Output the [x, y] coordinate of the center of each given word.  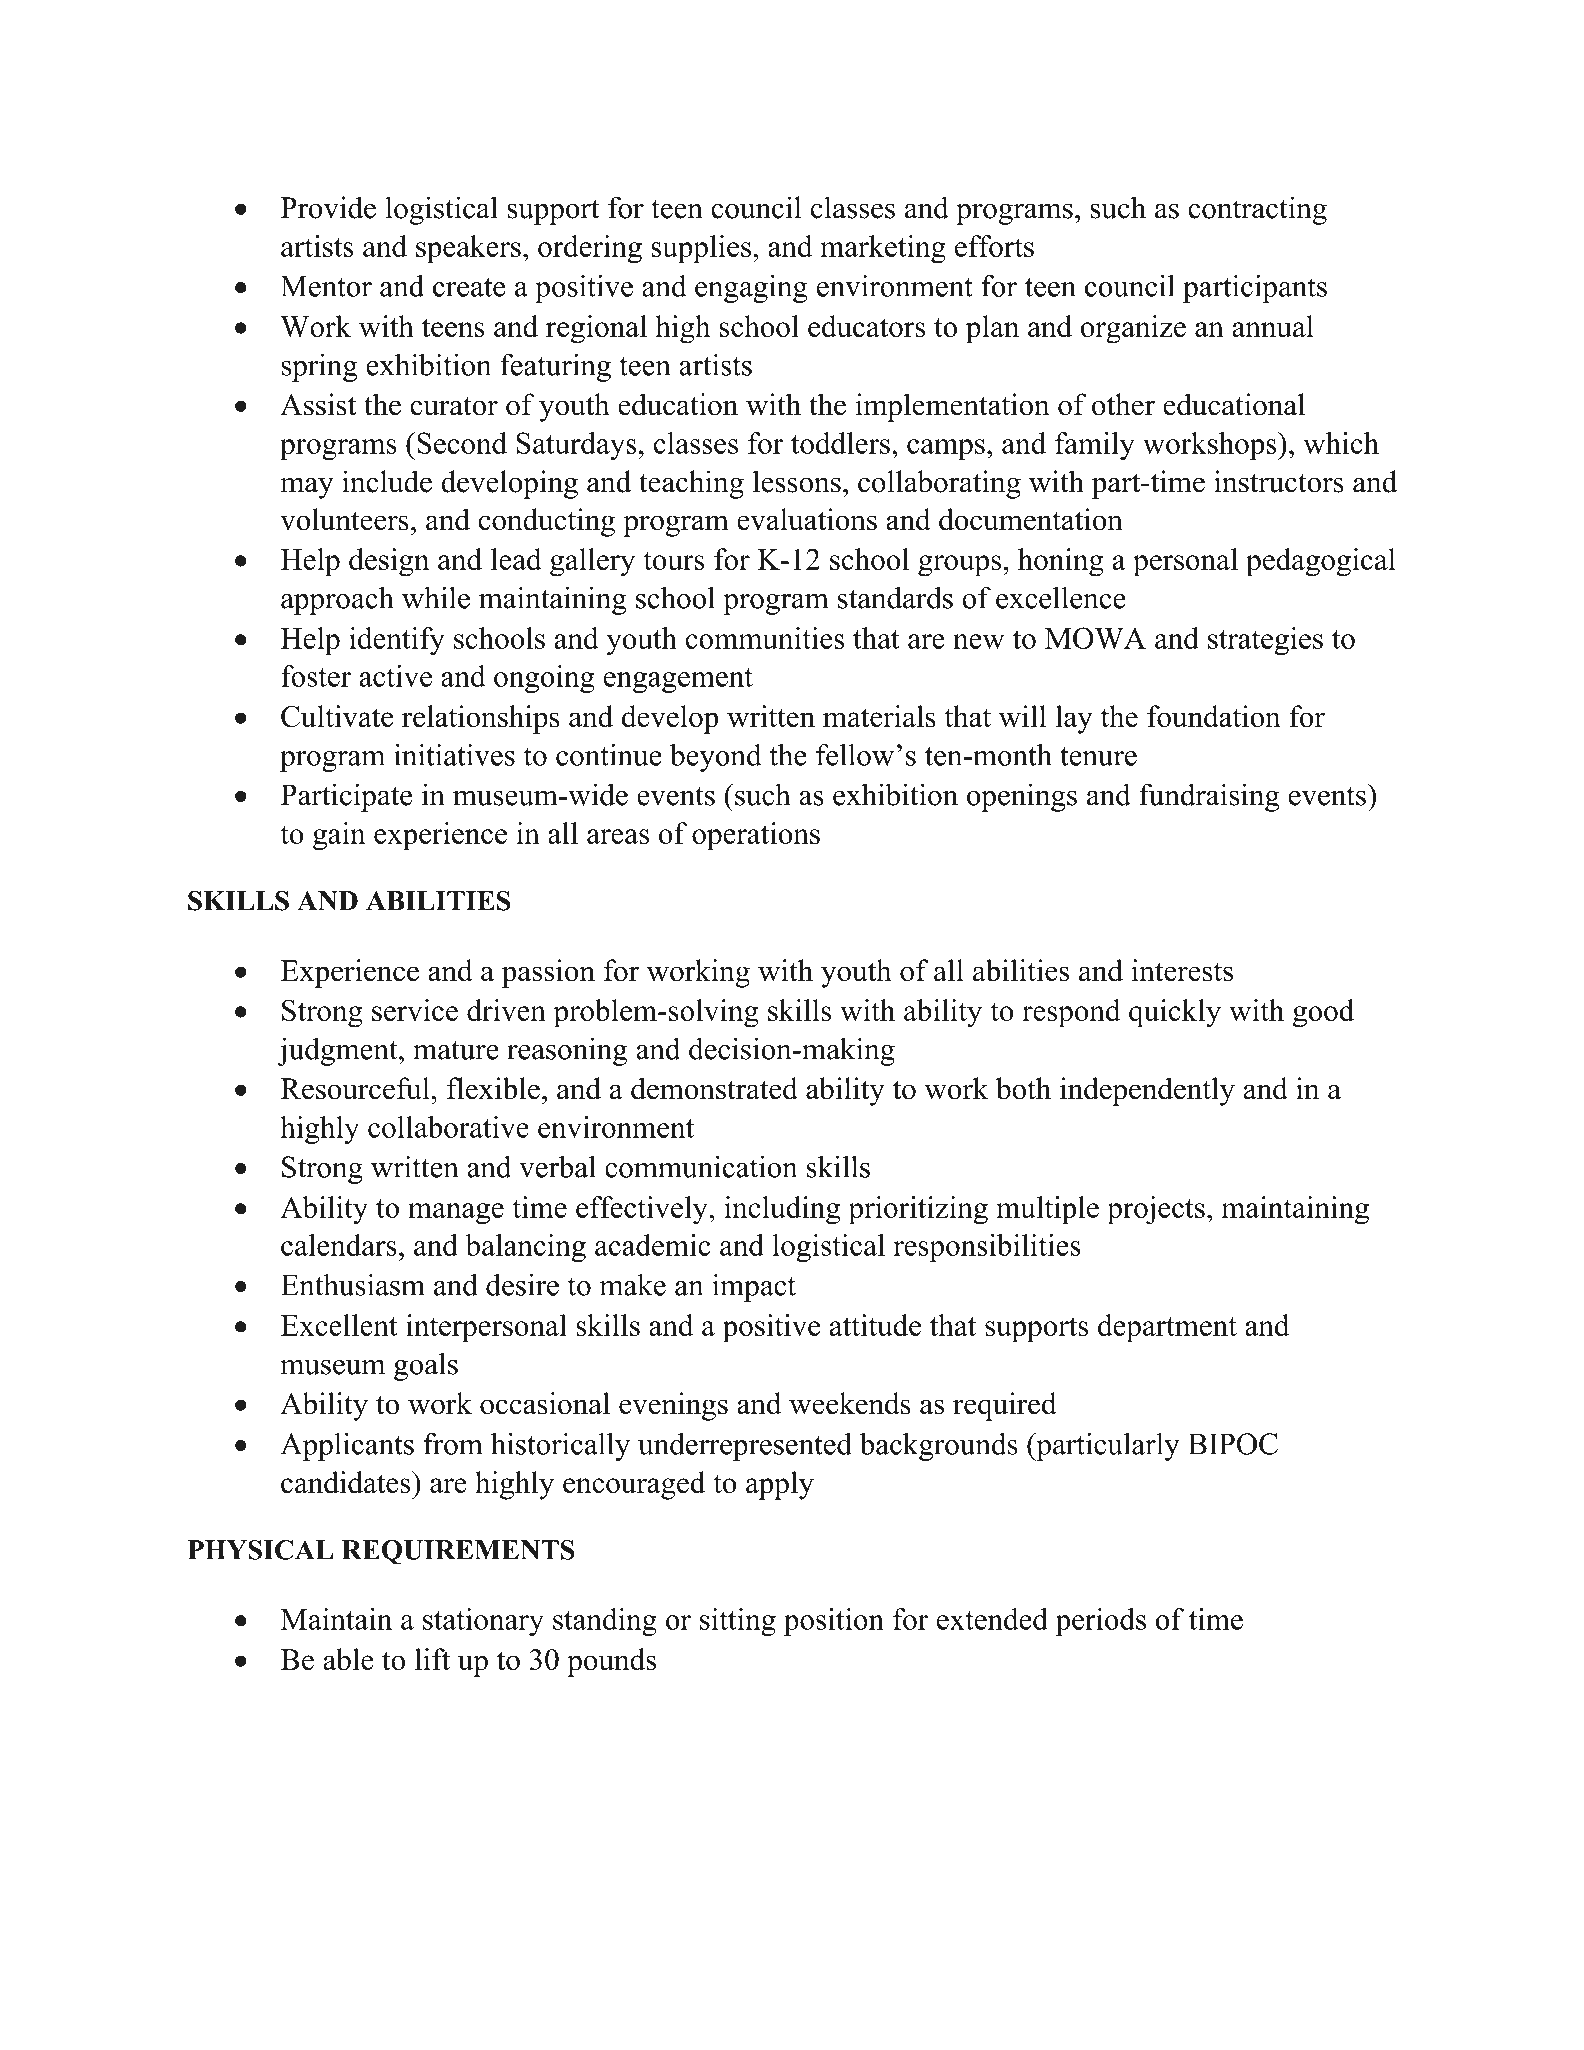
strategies [1265, 641]
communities [765, 638]
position [834, 1622]
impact [754, 1287]
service [415, 1010]
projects [1156, 1210]
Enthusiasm [353, 1284]
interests [1182, 970]
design [389, 562]
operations [756, 836]
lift [432, 1659]
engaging [751, 289]
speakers [468, 249]
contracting [1257, 210]
